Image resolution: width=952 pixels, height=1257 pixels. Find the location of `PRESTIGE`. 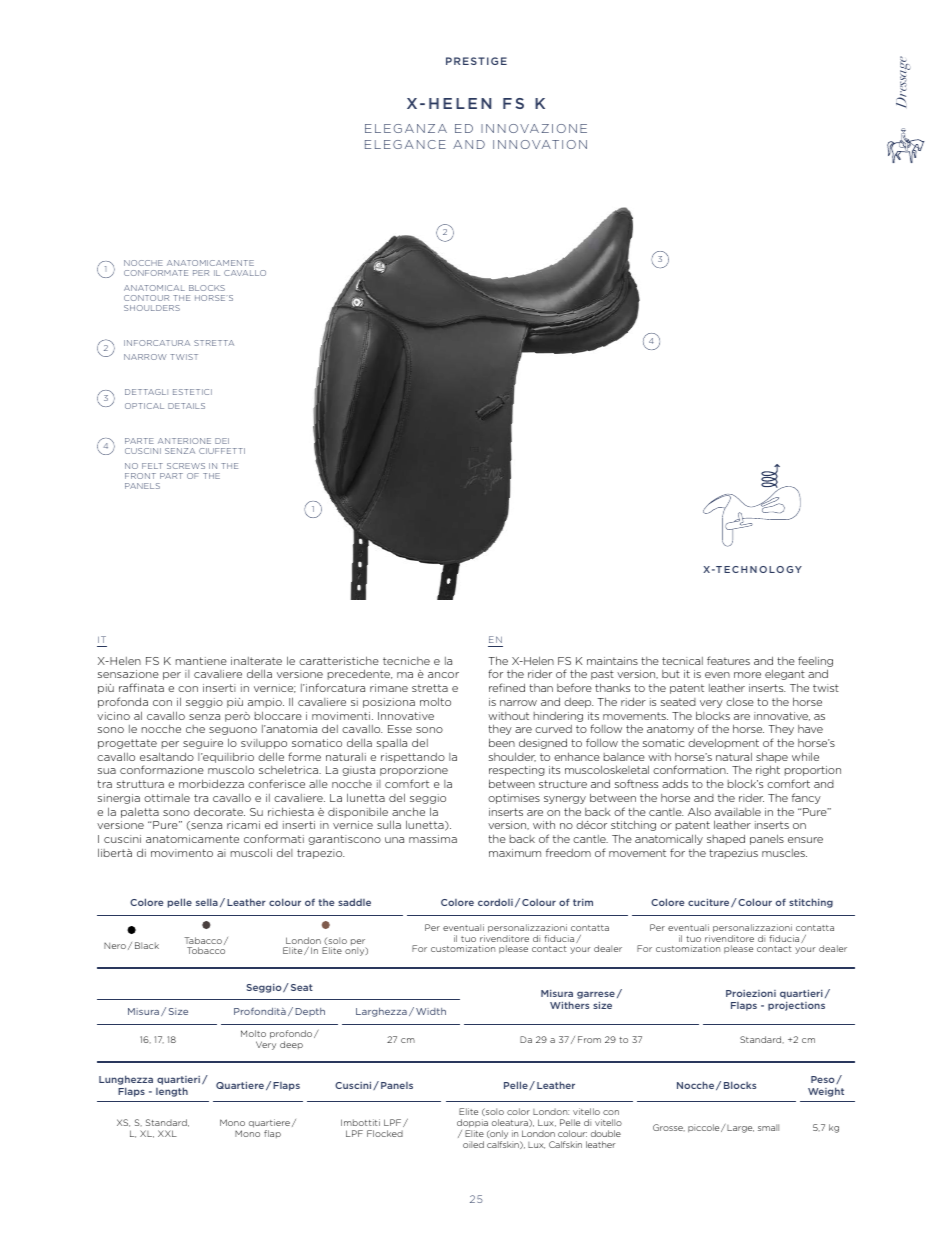

PRESTIGE is located at coordinates (476, 61).
